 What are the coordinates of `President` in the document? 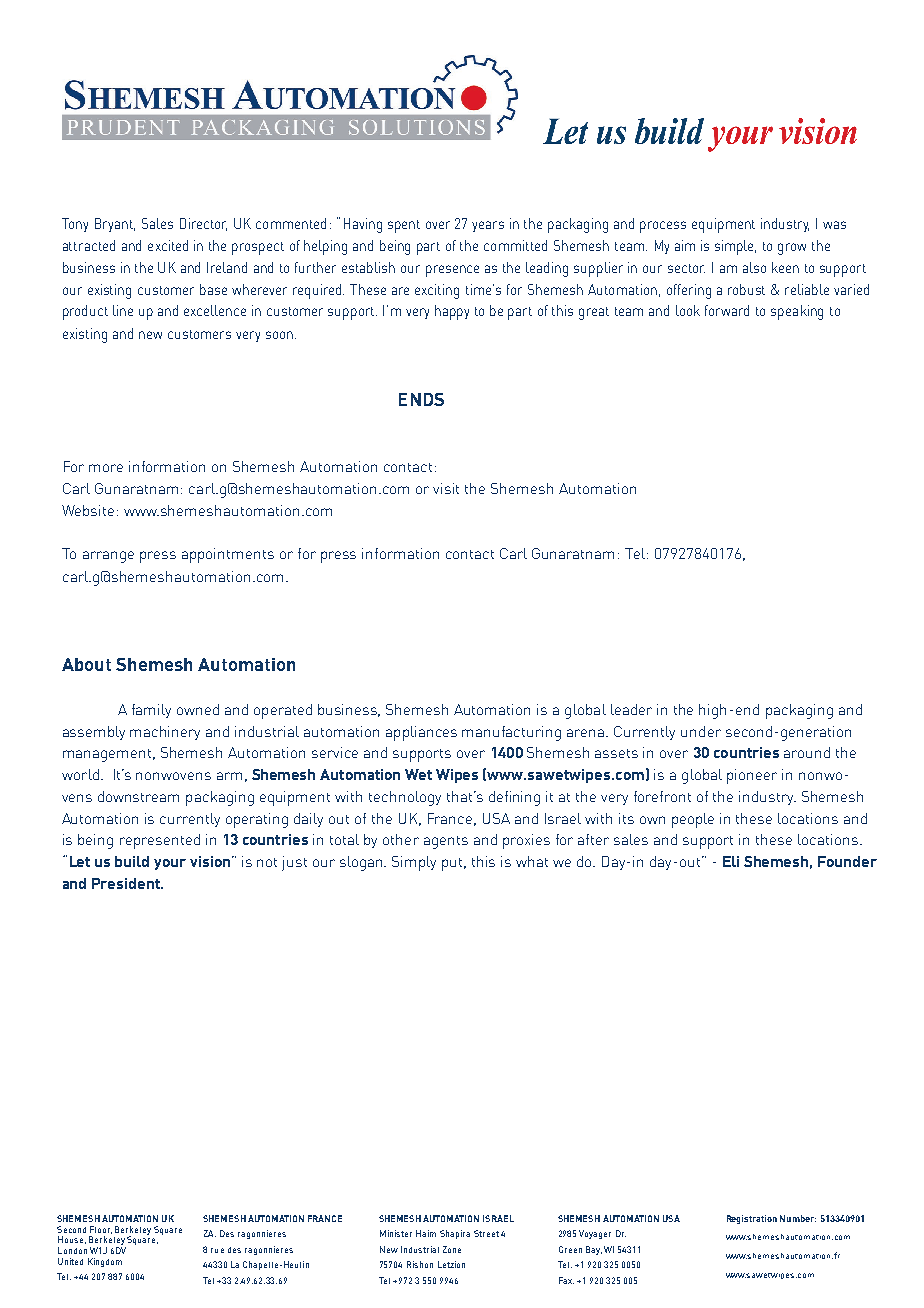 It's located at (127, 883).
